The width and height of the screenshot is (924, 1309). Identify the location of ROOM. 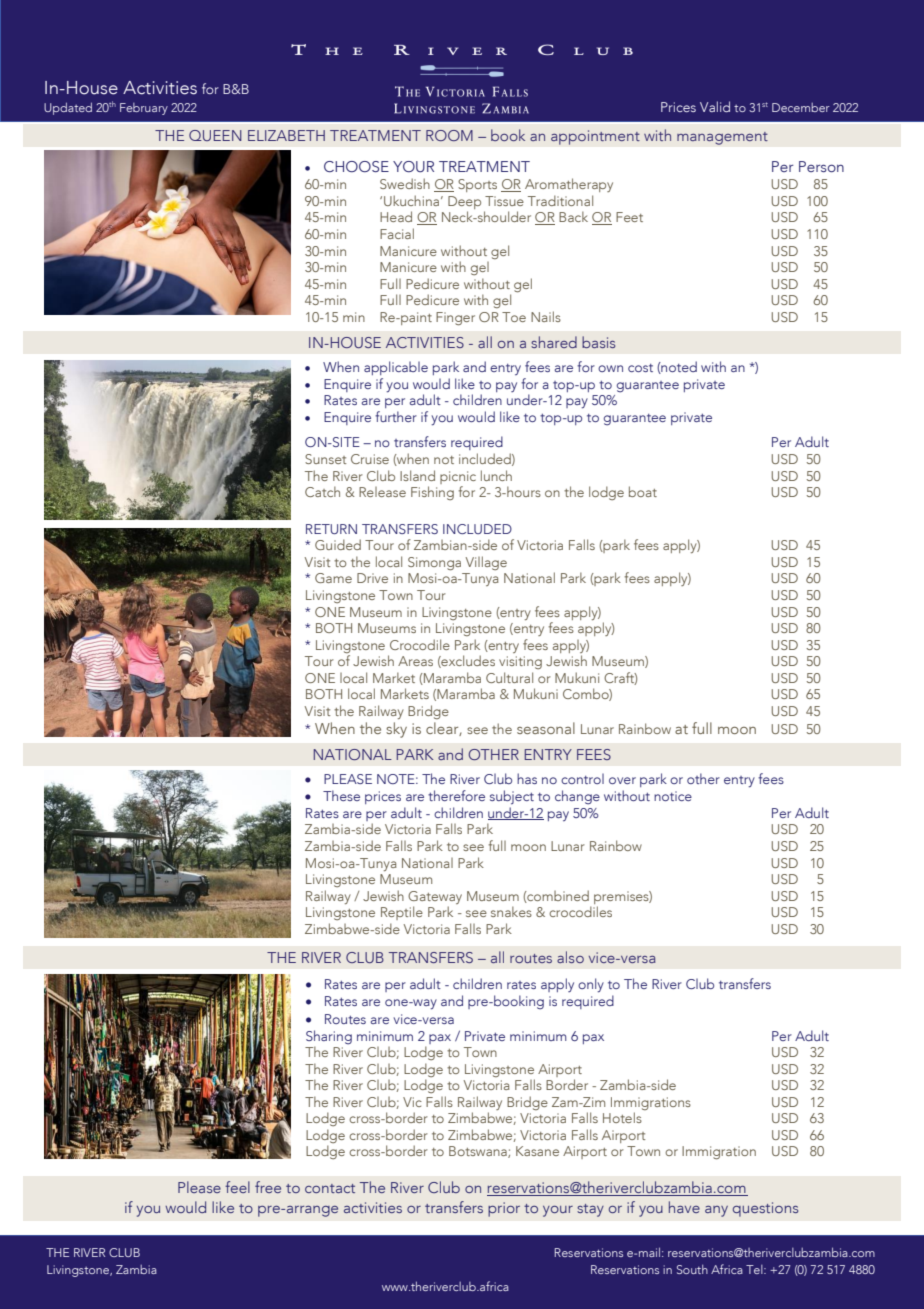
(449, 135).
